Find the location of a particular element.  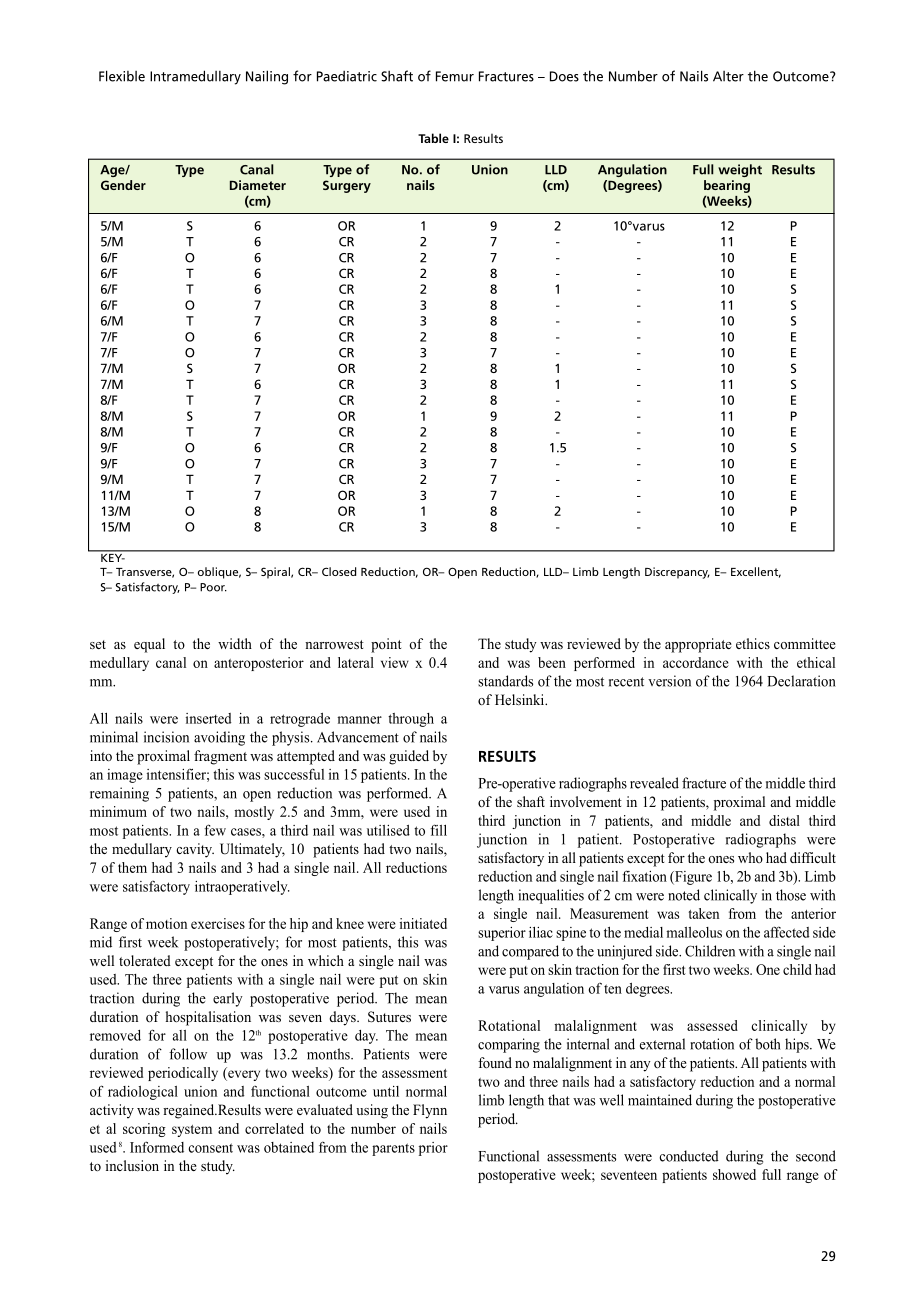

ethics is located at coordinates (753, 643).
